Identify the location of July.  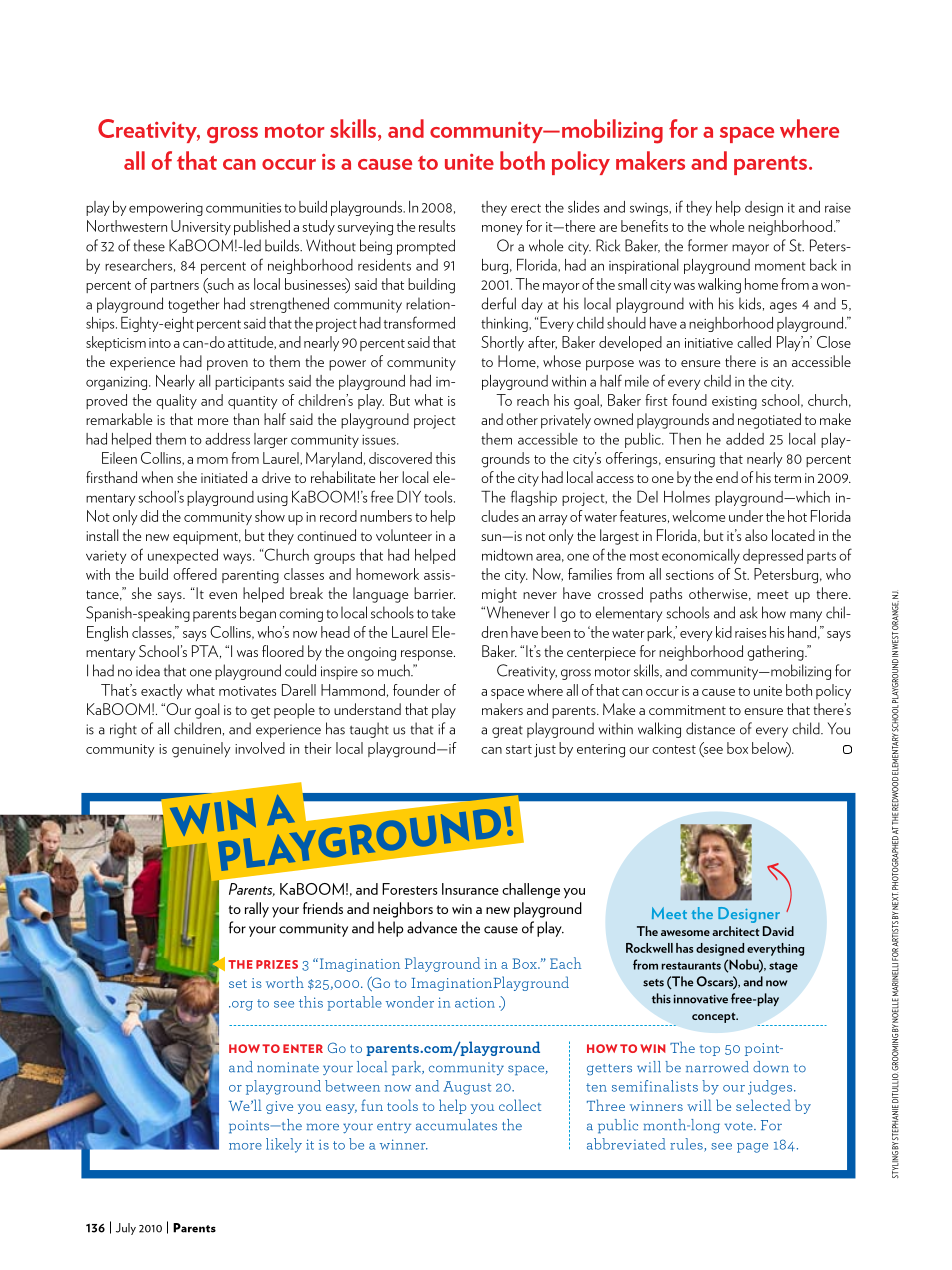
(126, 1229).
